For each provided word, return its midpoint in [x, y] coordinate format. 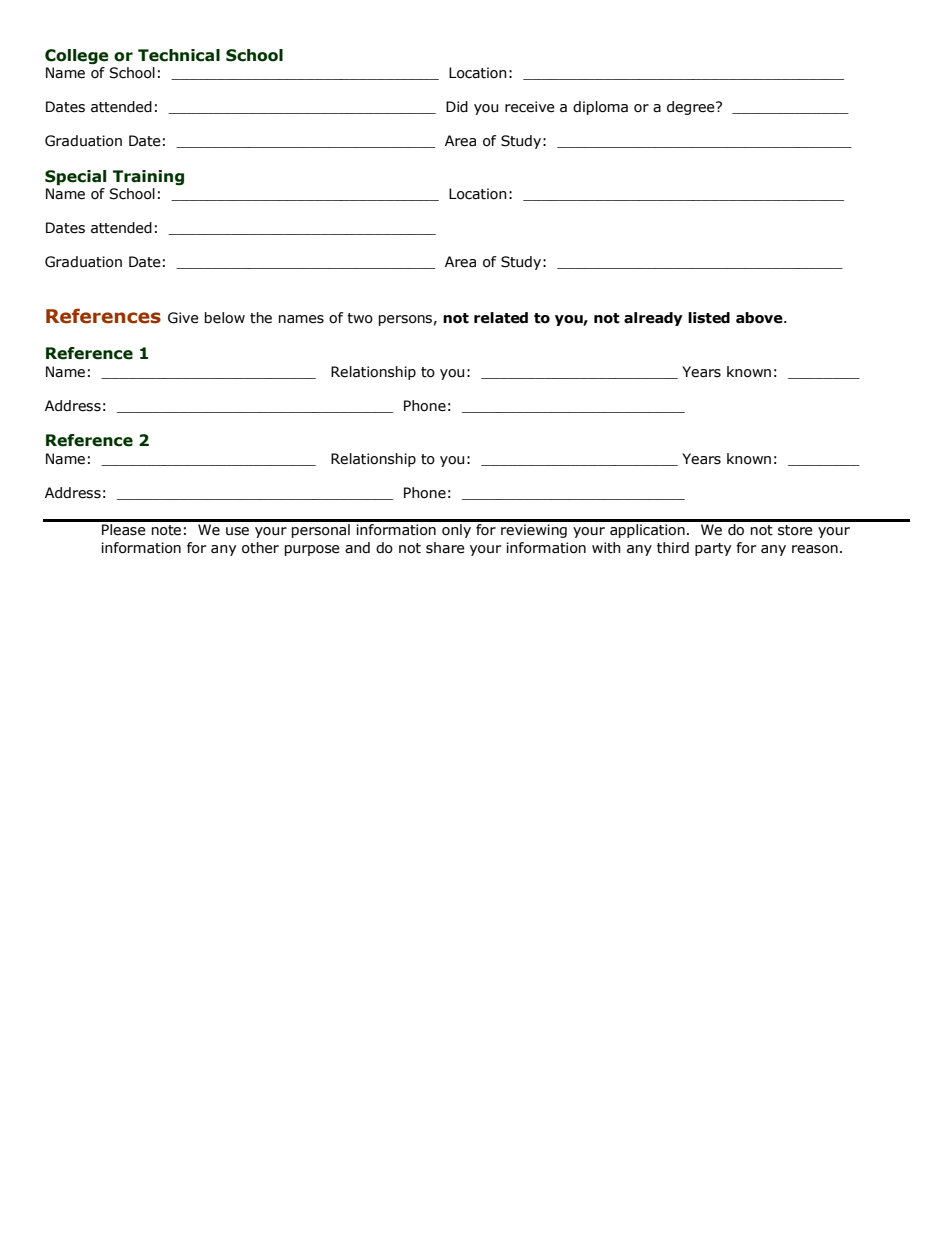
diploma [600, 108]
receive [530, 107]
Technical [179, 55]
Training [148, 177]
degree [692, 108]
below [225, 318]
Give [183, 318]
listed [709, 318]
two [360, 318]
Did [457, 107]
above [760, 318]
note [166, 530]
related [501, 318]
